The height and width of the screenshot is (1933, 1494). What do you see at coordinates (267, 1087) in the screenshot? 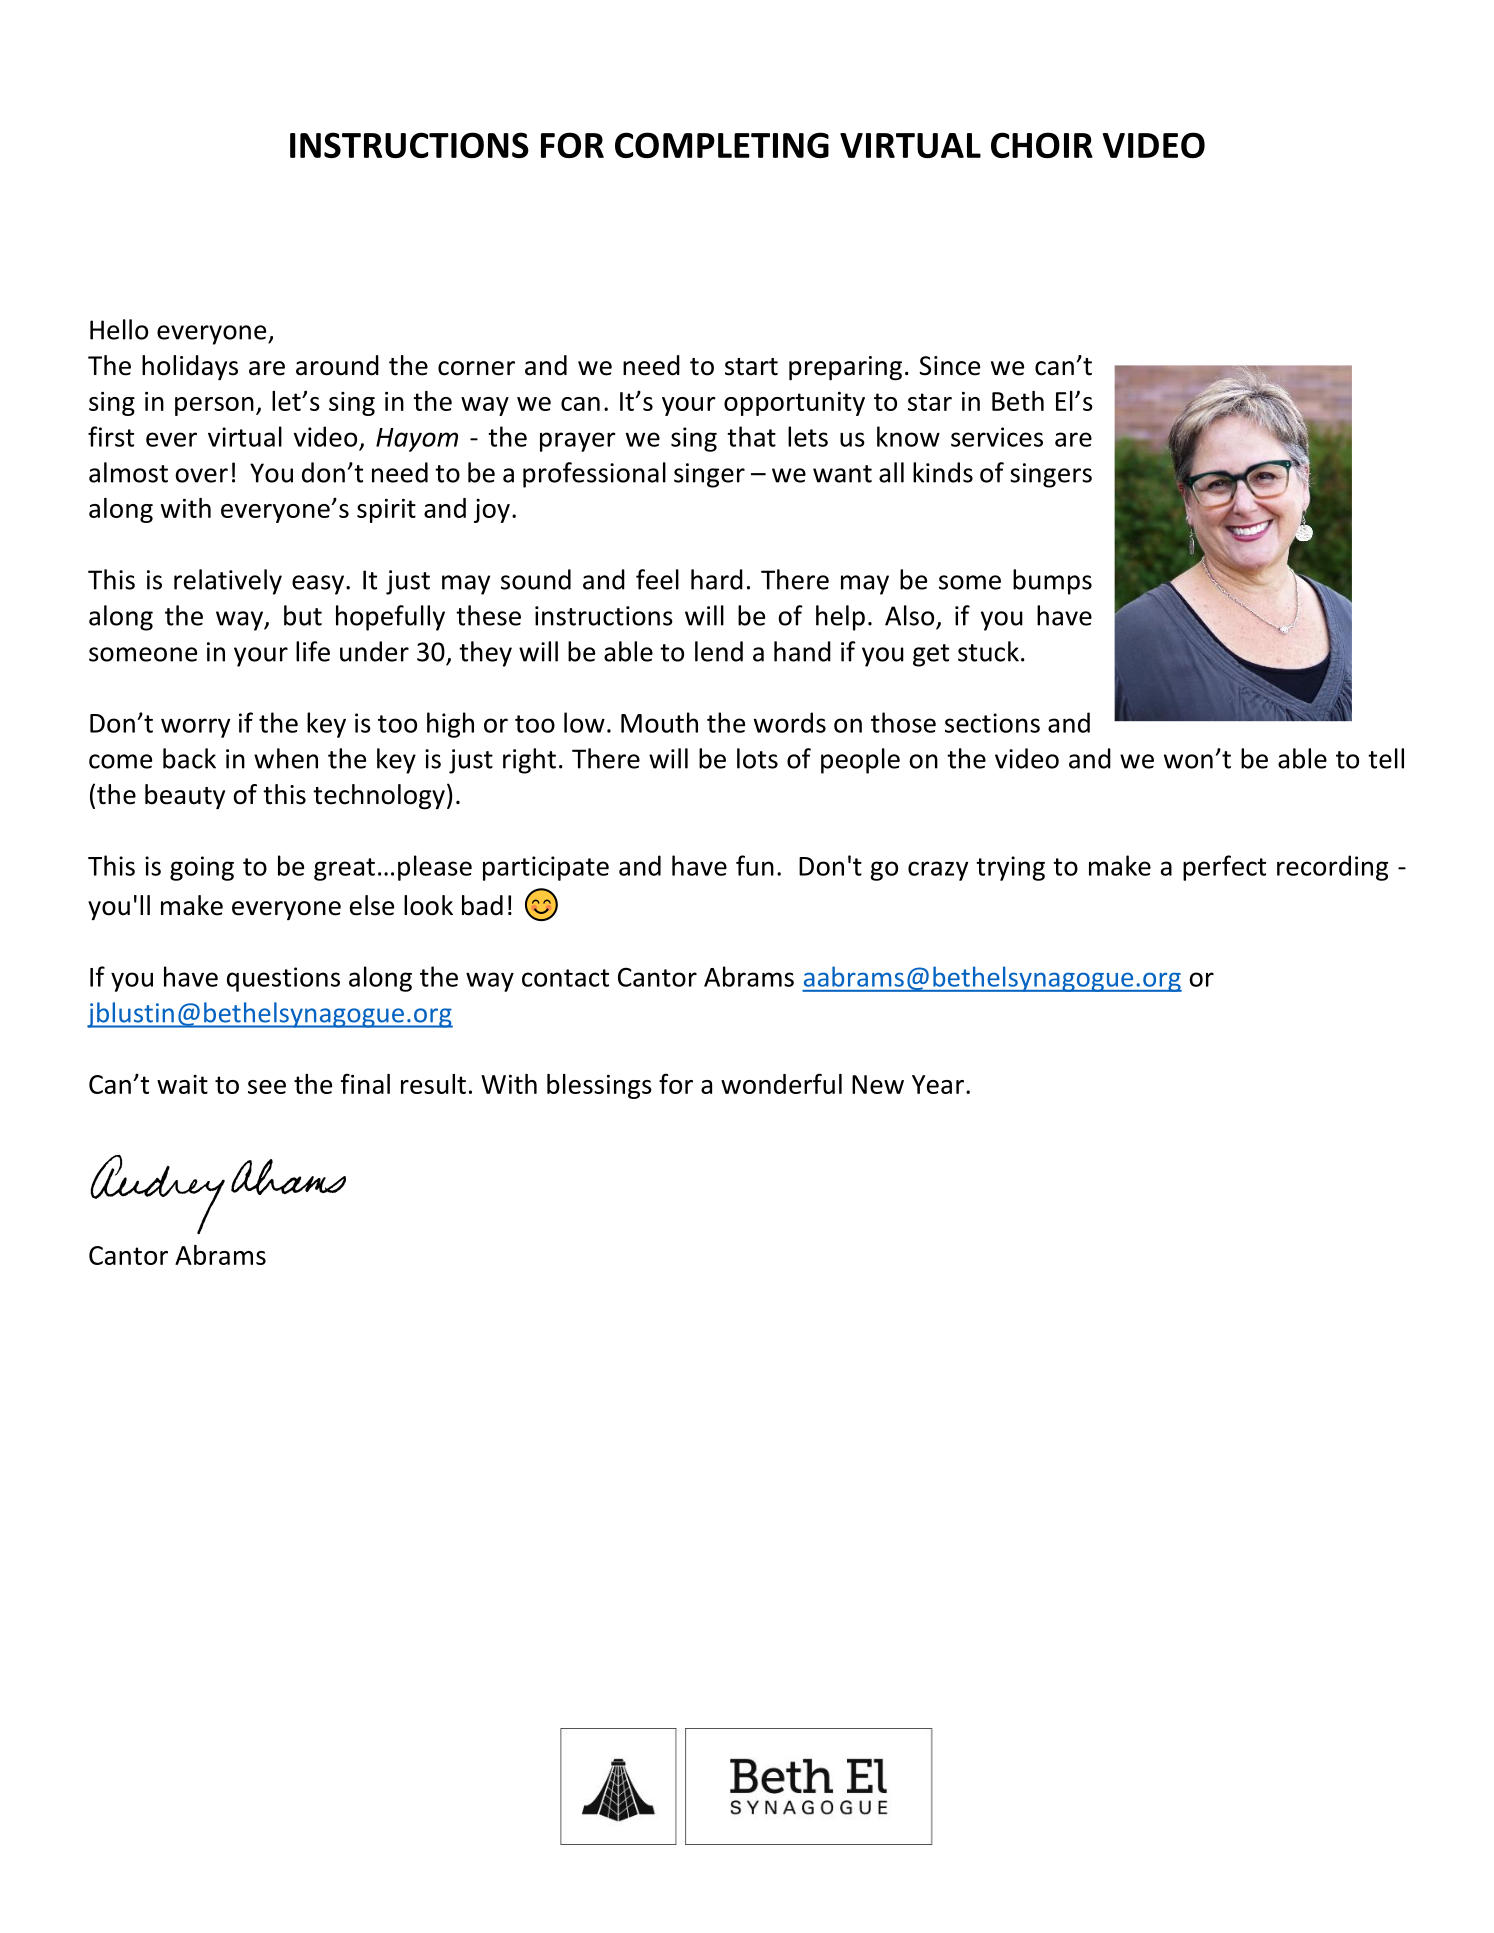
I see `see` at bounding box center [267, 1087].
